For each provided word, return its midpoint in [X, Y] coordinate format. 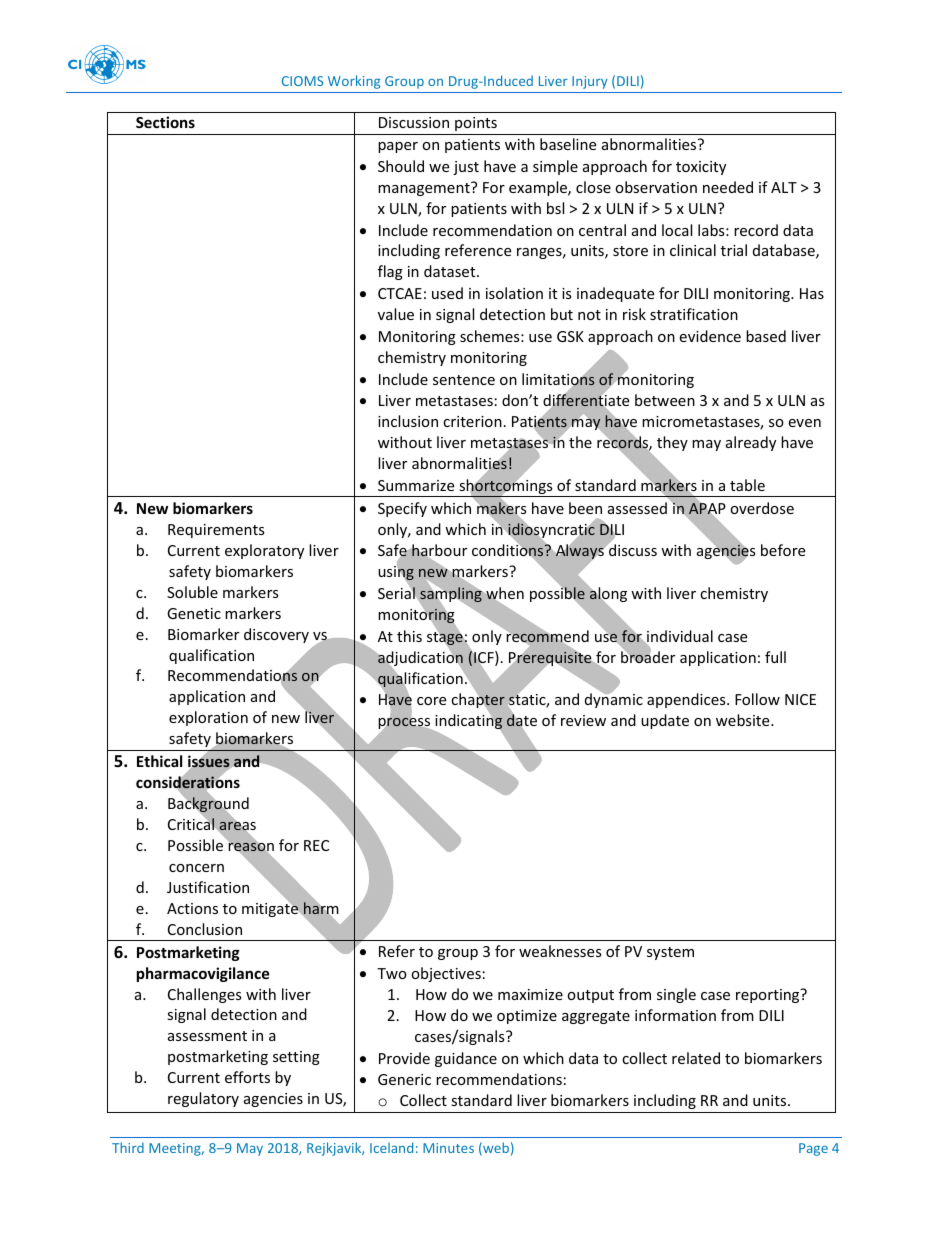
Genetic [194, 613]
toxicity [701, 168]
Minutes [448, 1148]
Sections [165, 122]
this [409, 636]
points [476, 124]
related [696, 1058]
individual [679, 637]
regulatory [203, 1099]
